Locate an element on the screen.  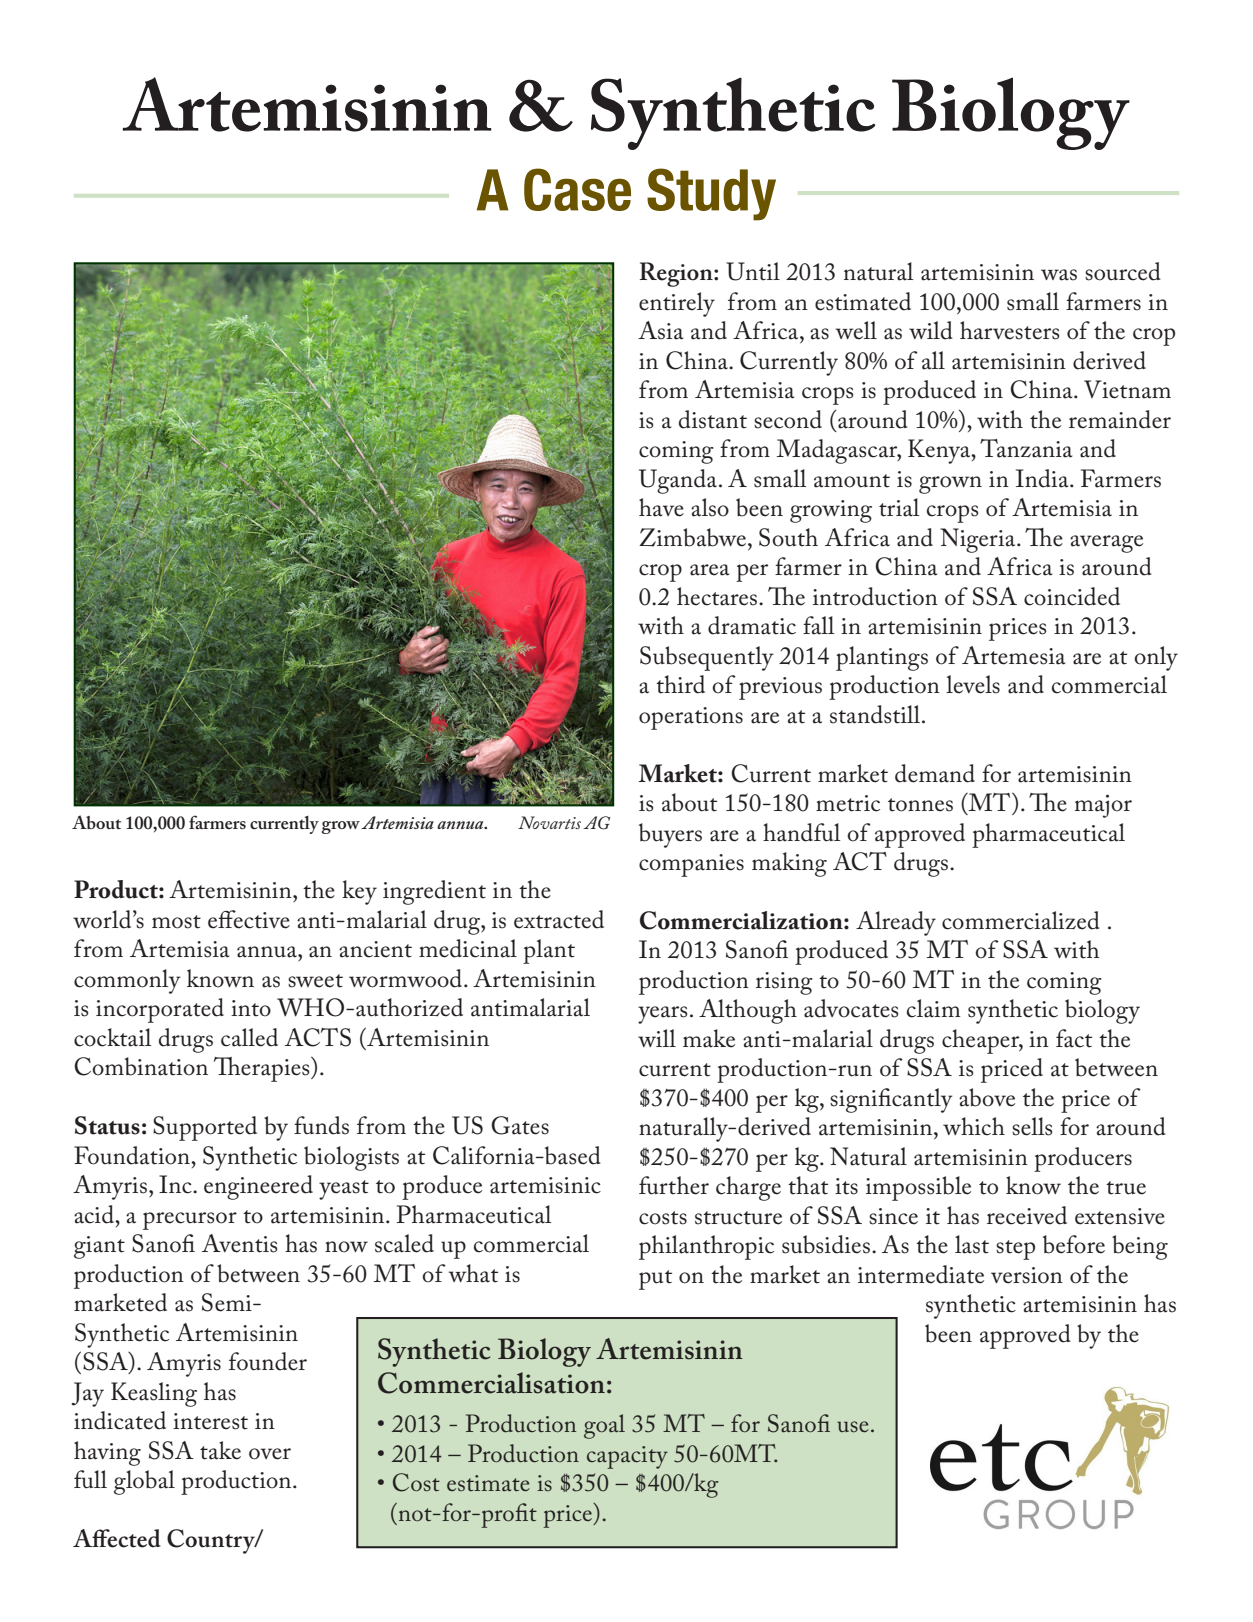
above is located at coordinates (987, 1097).
